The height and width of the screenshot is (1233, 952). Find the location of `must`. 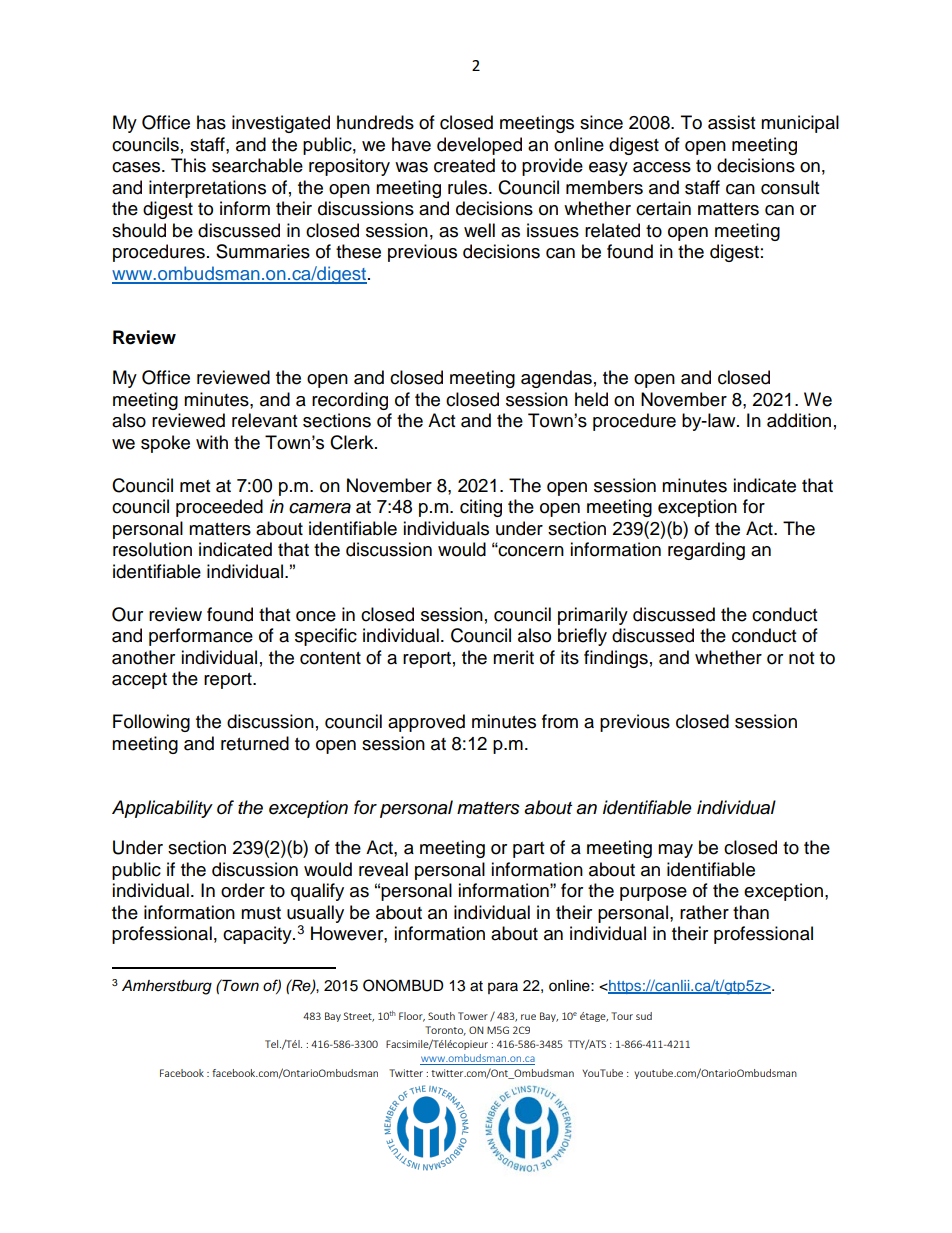

must is located at coordinates (261, 913).
